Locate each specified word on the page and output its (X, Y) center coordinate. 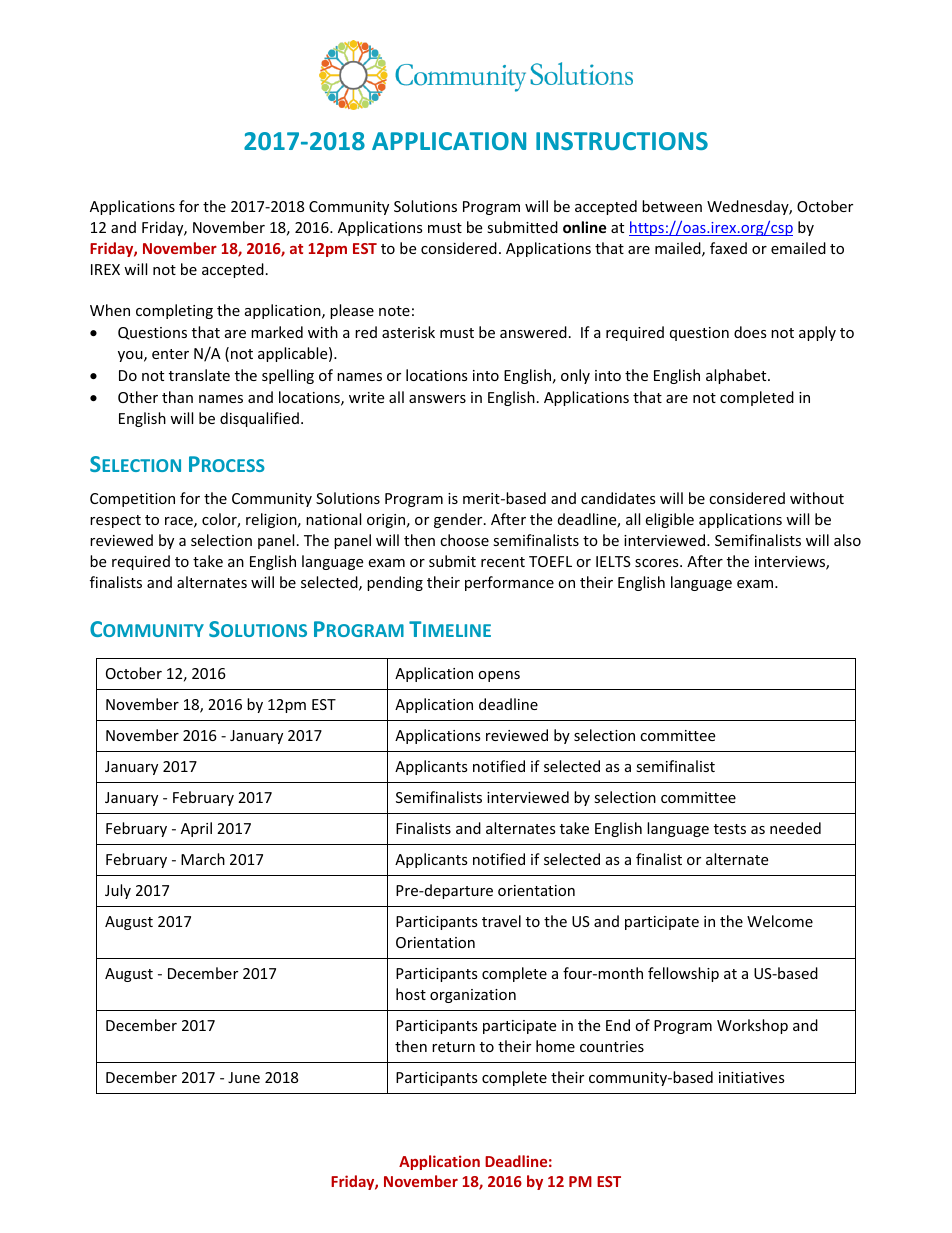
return (453, 1047)
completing (174, 311)
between (672, 206)
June (244, 1077)
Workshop (752, 1026)
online (585, 227)
